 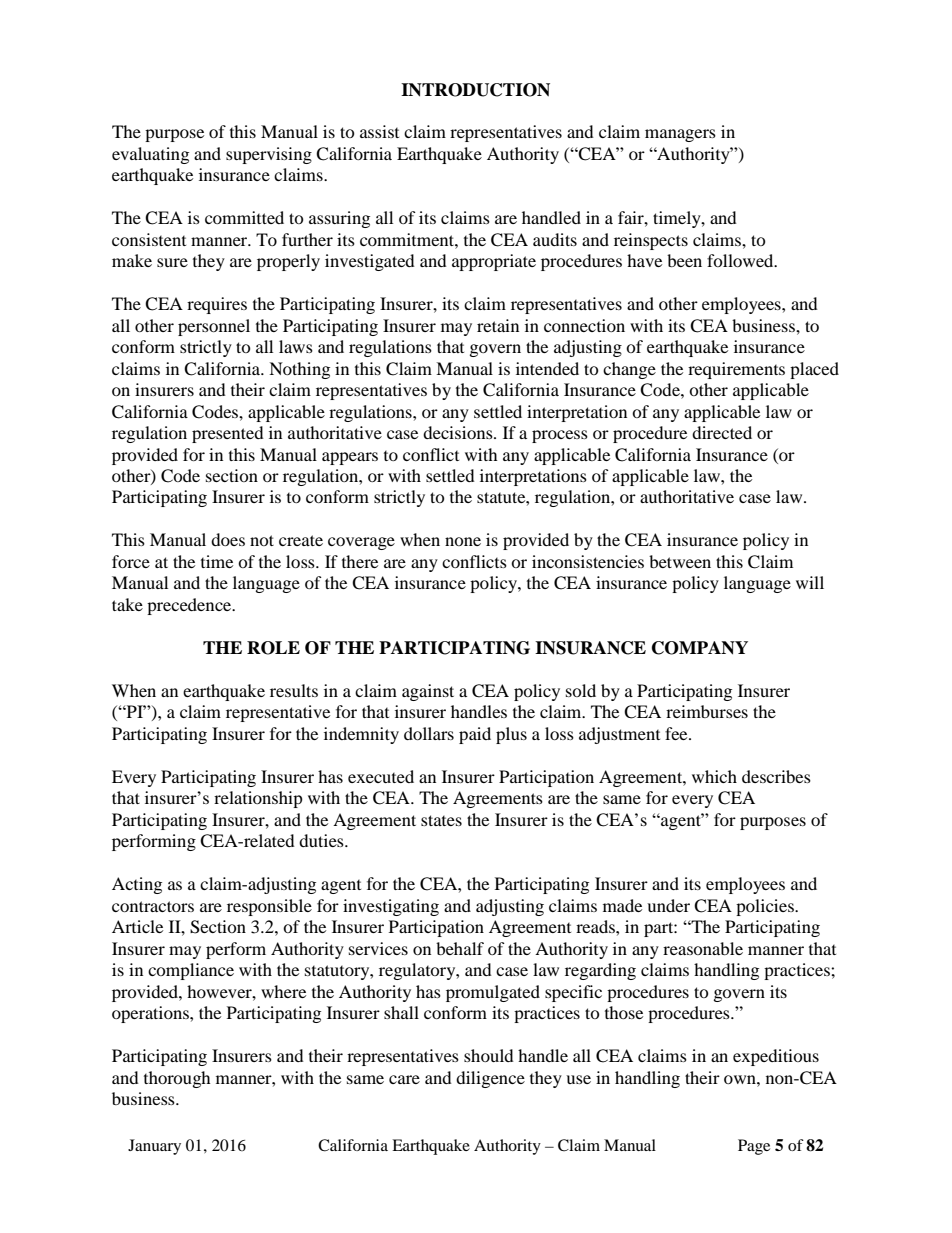 I want to click on presented, so click(x=228, y=434).
